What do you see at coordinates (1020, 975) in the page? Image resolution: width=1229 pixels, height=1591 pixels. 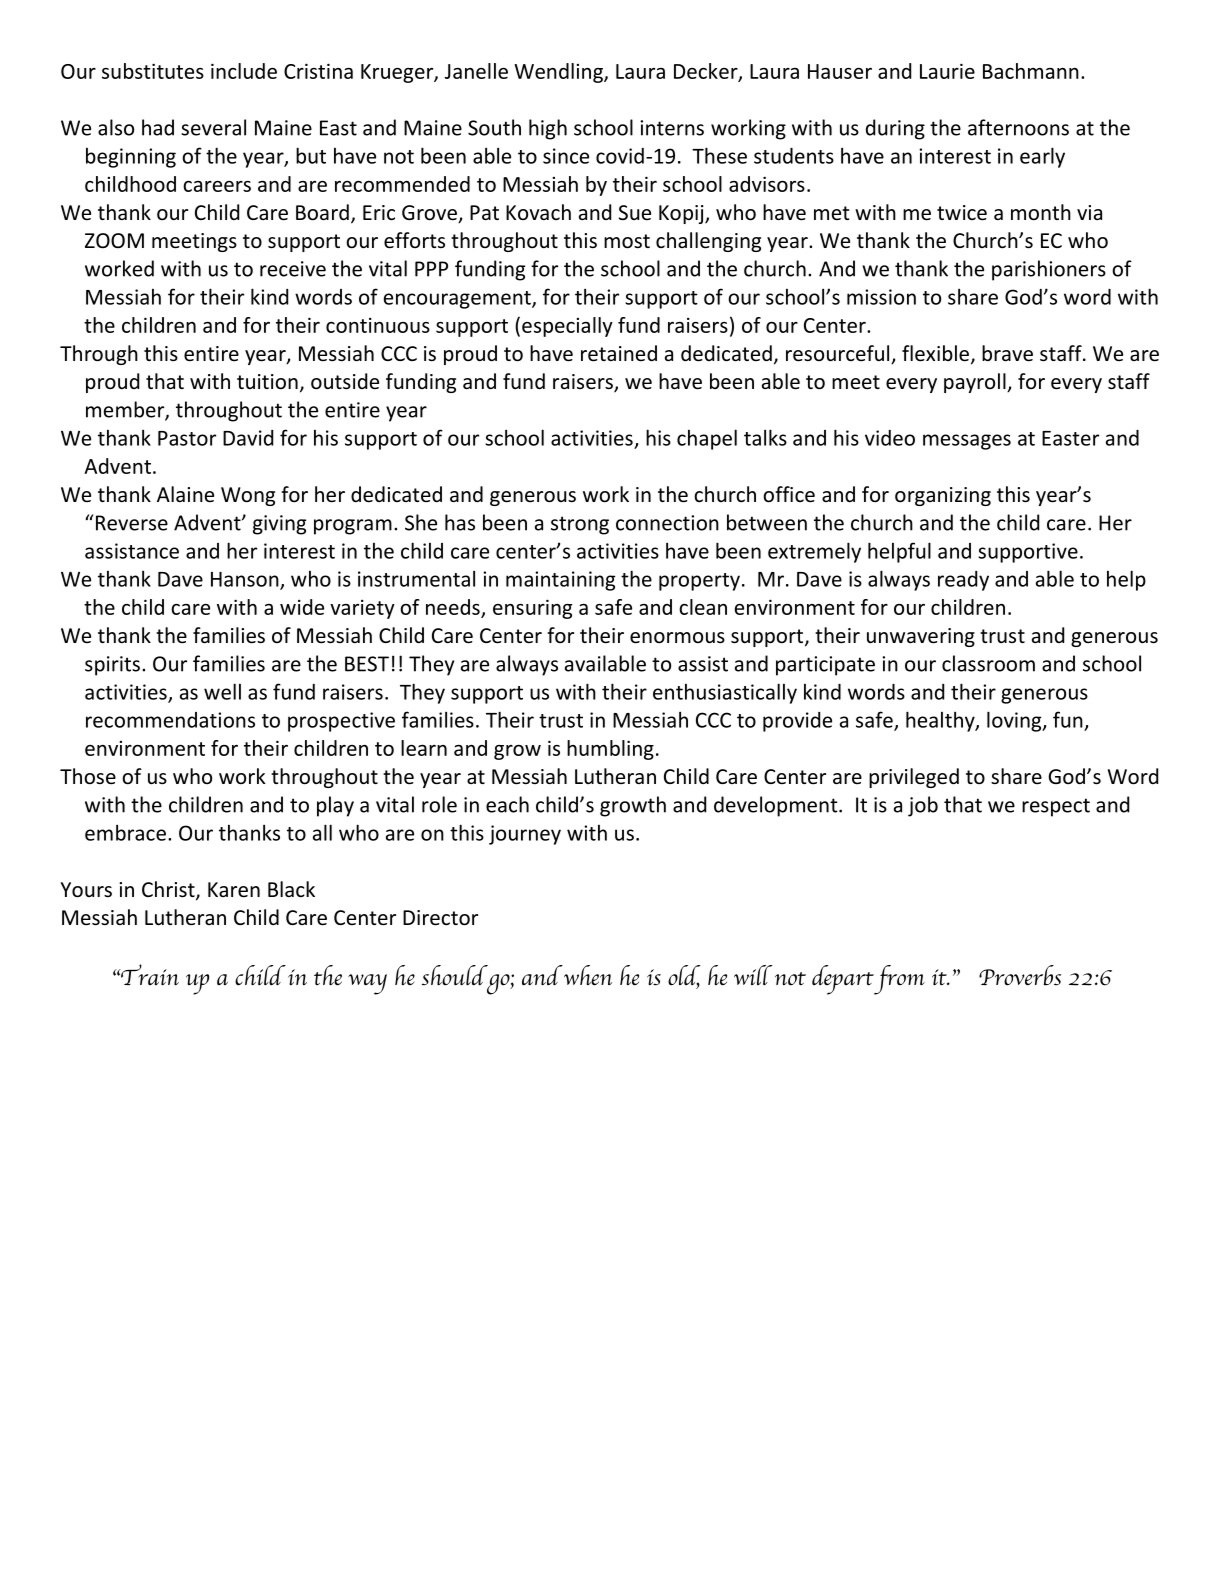 I see `Proverbs` at bounding box center [1020, 975].
